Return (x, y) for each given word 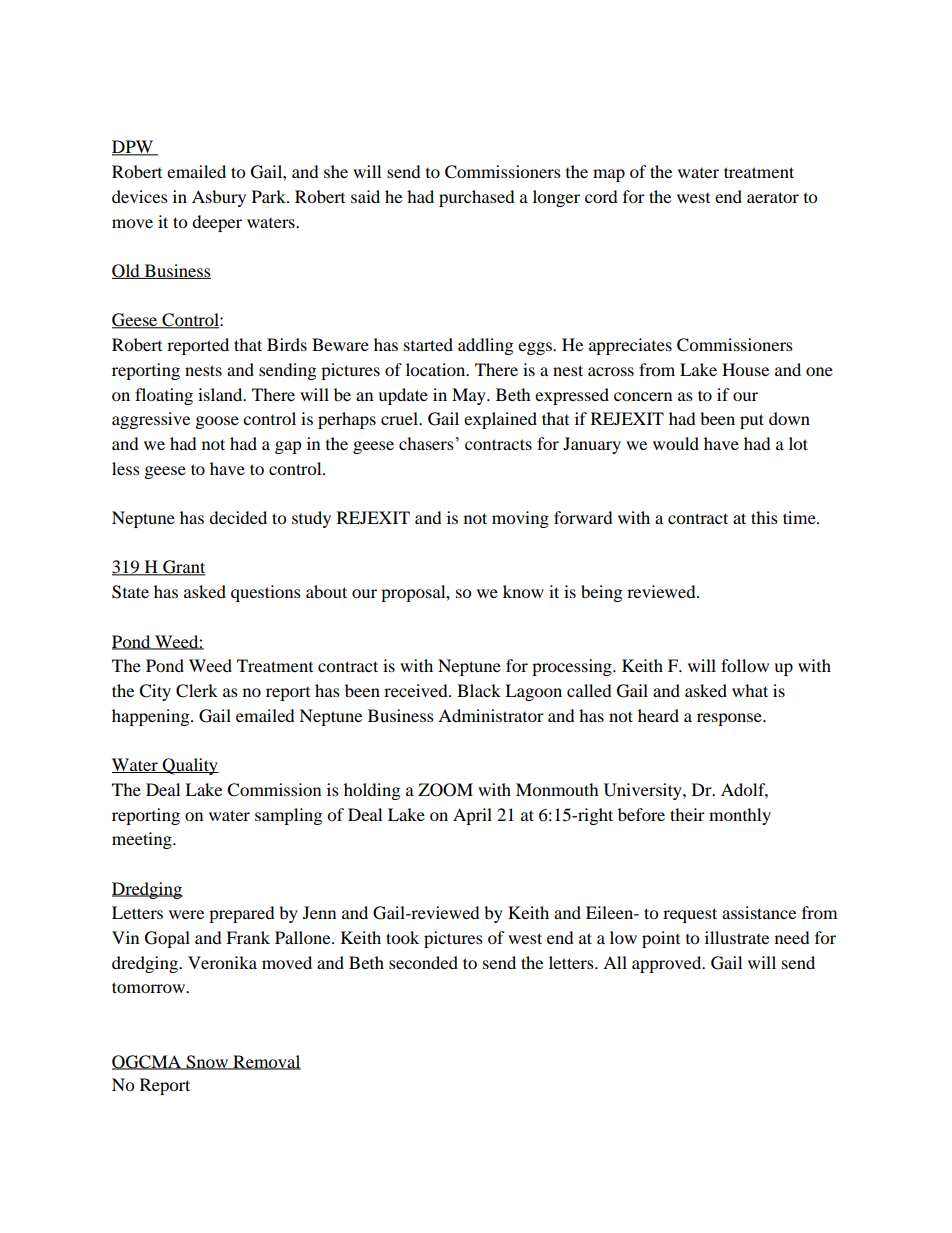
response (730, 719)
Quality (190, 766)
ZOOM (445, 790)
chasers (426, 443)
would (676, 443)
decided (238, 517)
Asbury (219, 198)
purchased (477, 198)
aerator (773, 197)
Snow (207, 1062)
